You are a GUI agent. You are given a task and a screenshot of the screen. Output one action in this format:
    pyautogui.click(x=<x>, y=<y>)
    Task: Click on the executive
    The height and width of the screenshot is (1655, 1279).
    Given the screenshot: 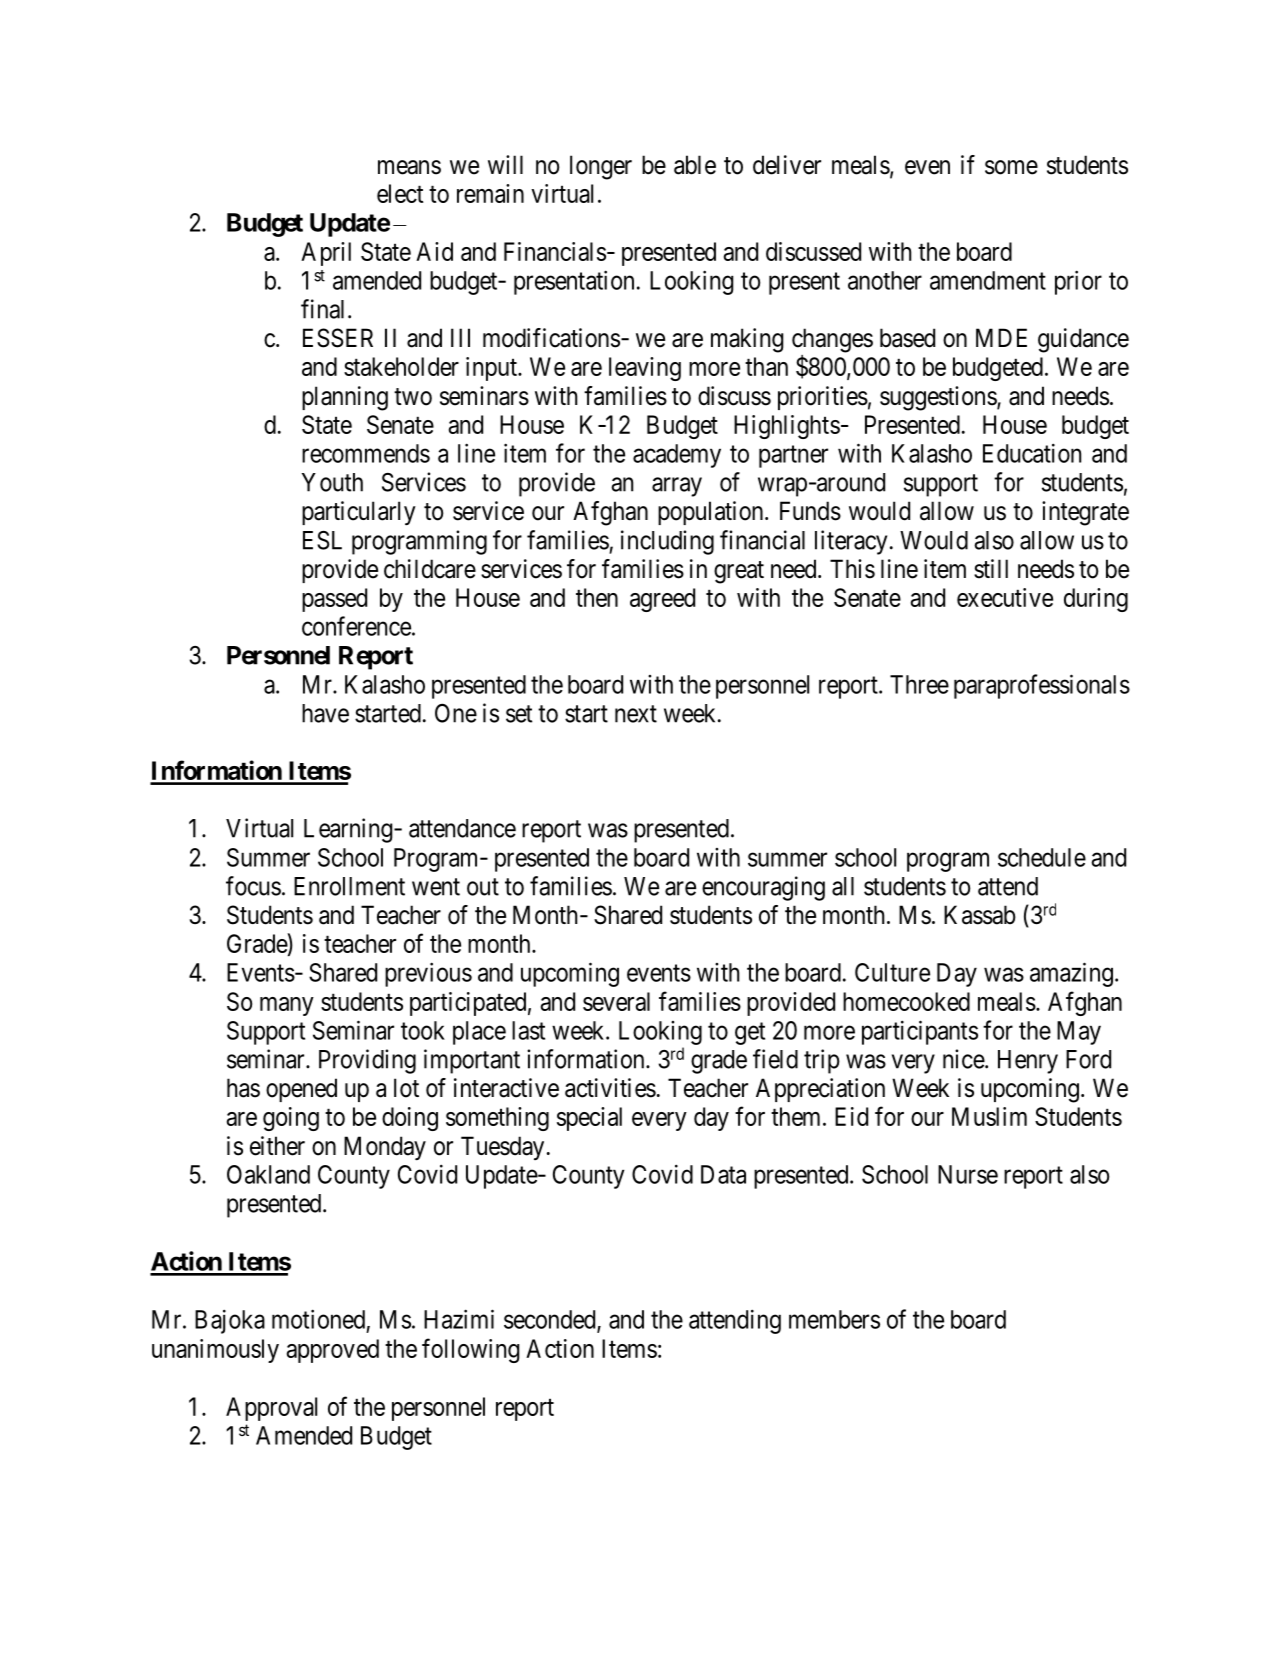 What is the action you would take?
    pyautogui.click(x=1005, y=597)
